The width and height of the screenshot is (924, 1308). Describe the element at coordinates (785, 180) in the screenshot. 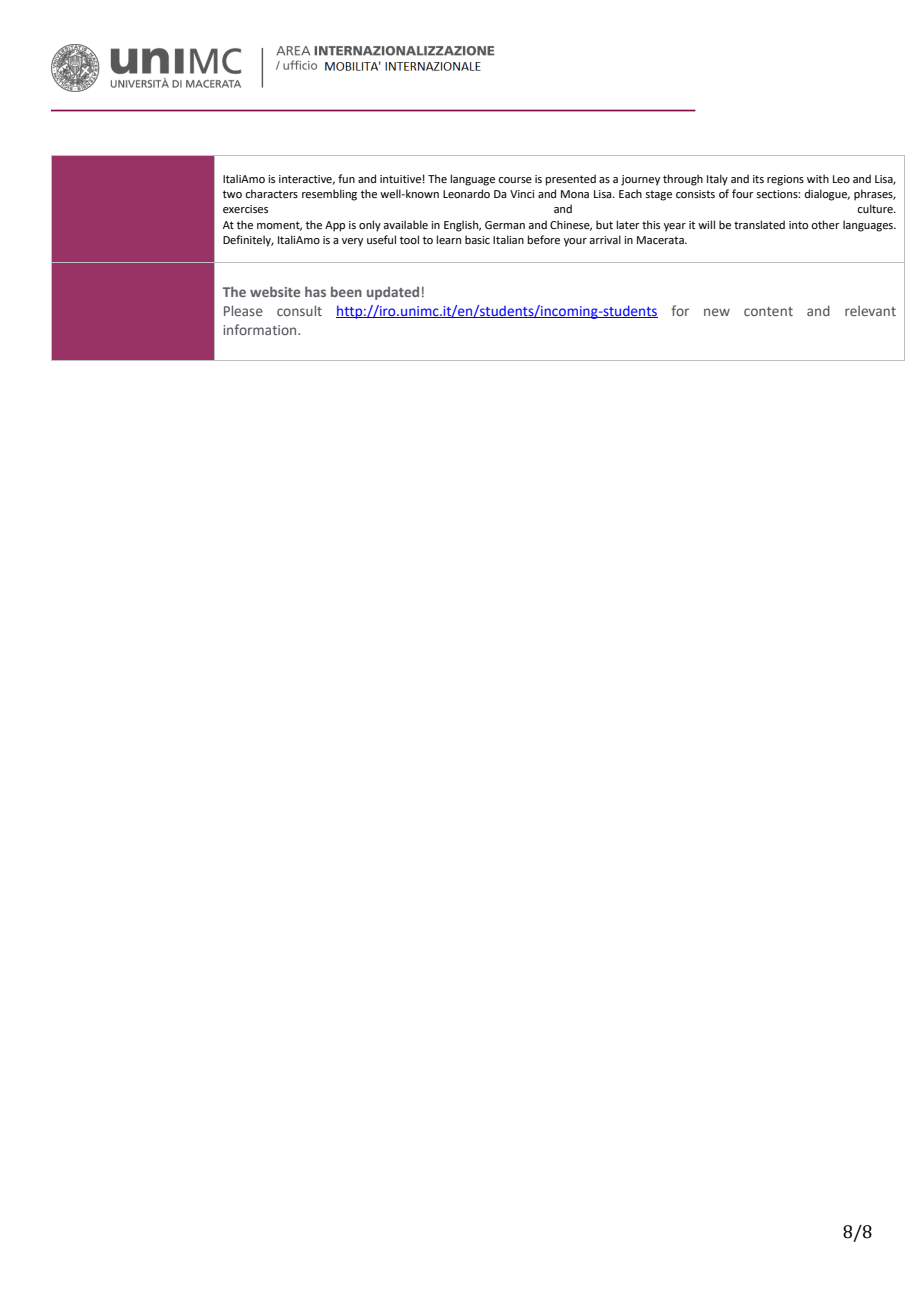

I see `regions` at that location.
